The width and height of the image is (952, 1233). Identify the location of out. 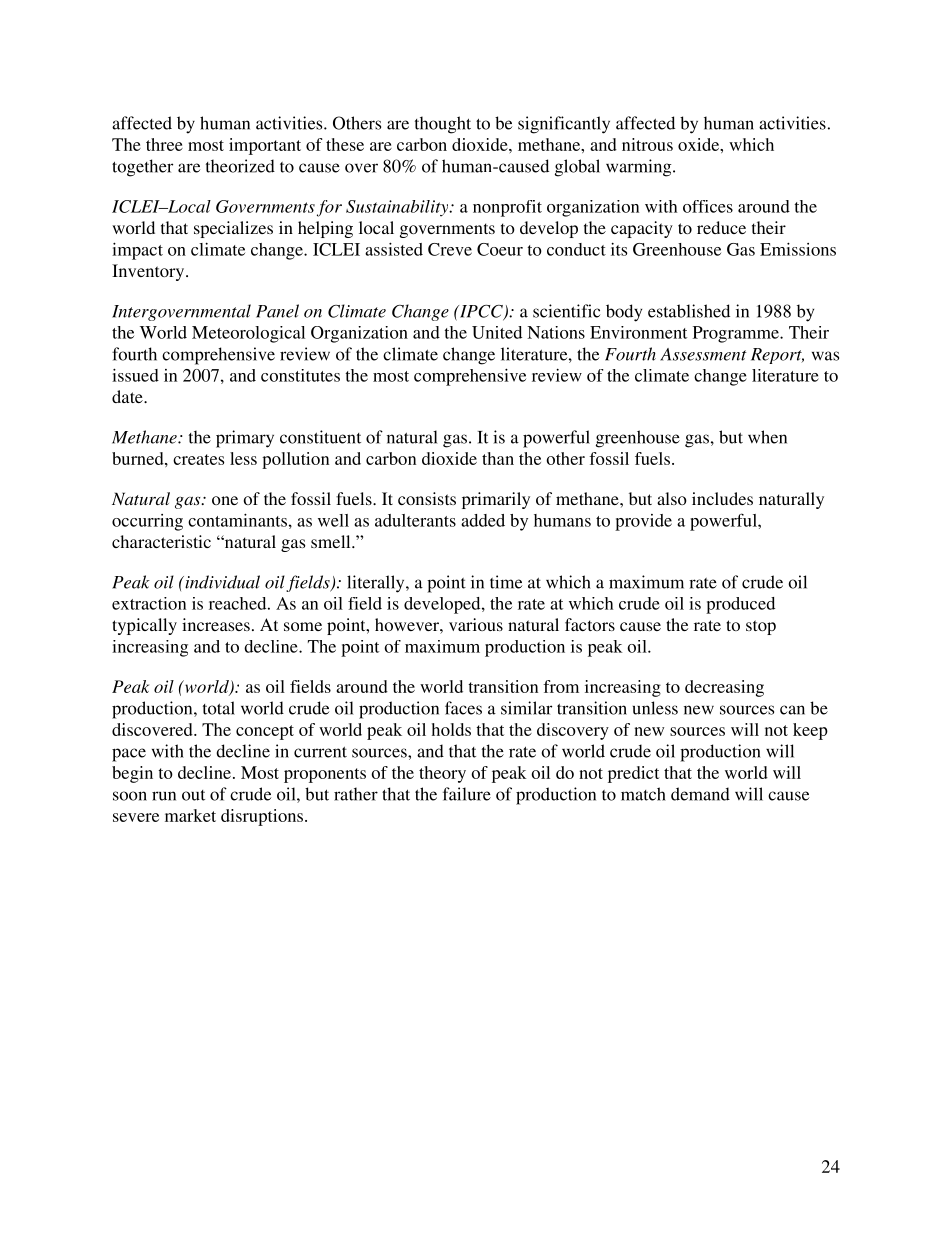
(193, 795).
